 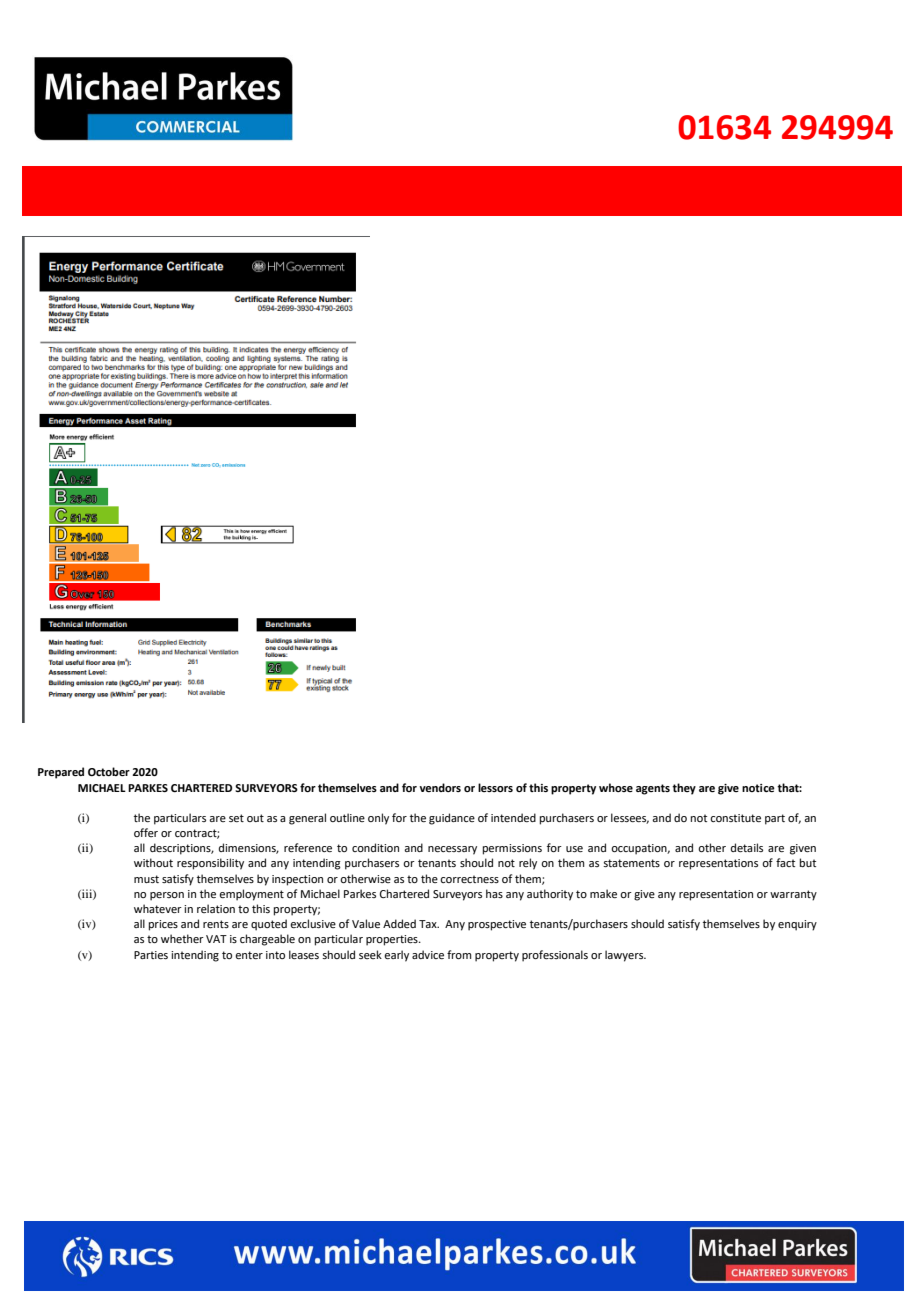 What do you see at coordinates (793, 895) in the screenshot?
I see `warranty` at bounding box center [793, 895].
